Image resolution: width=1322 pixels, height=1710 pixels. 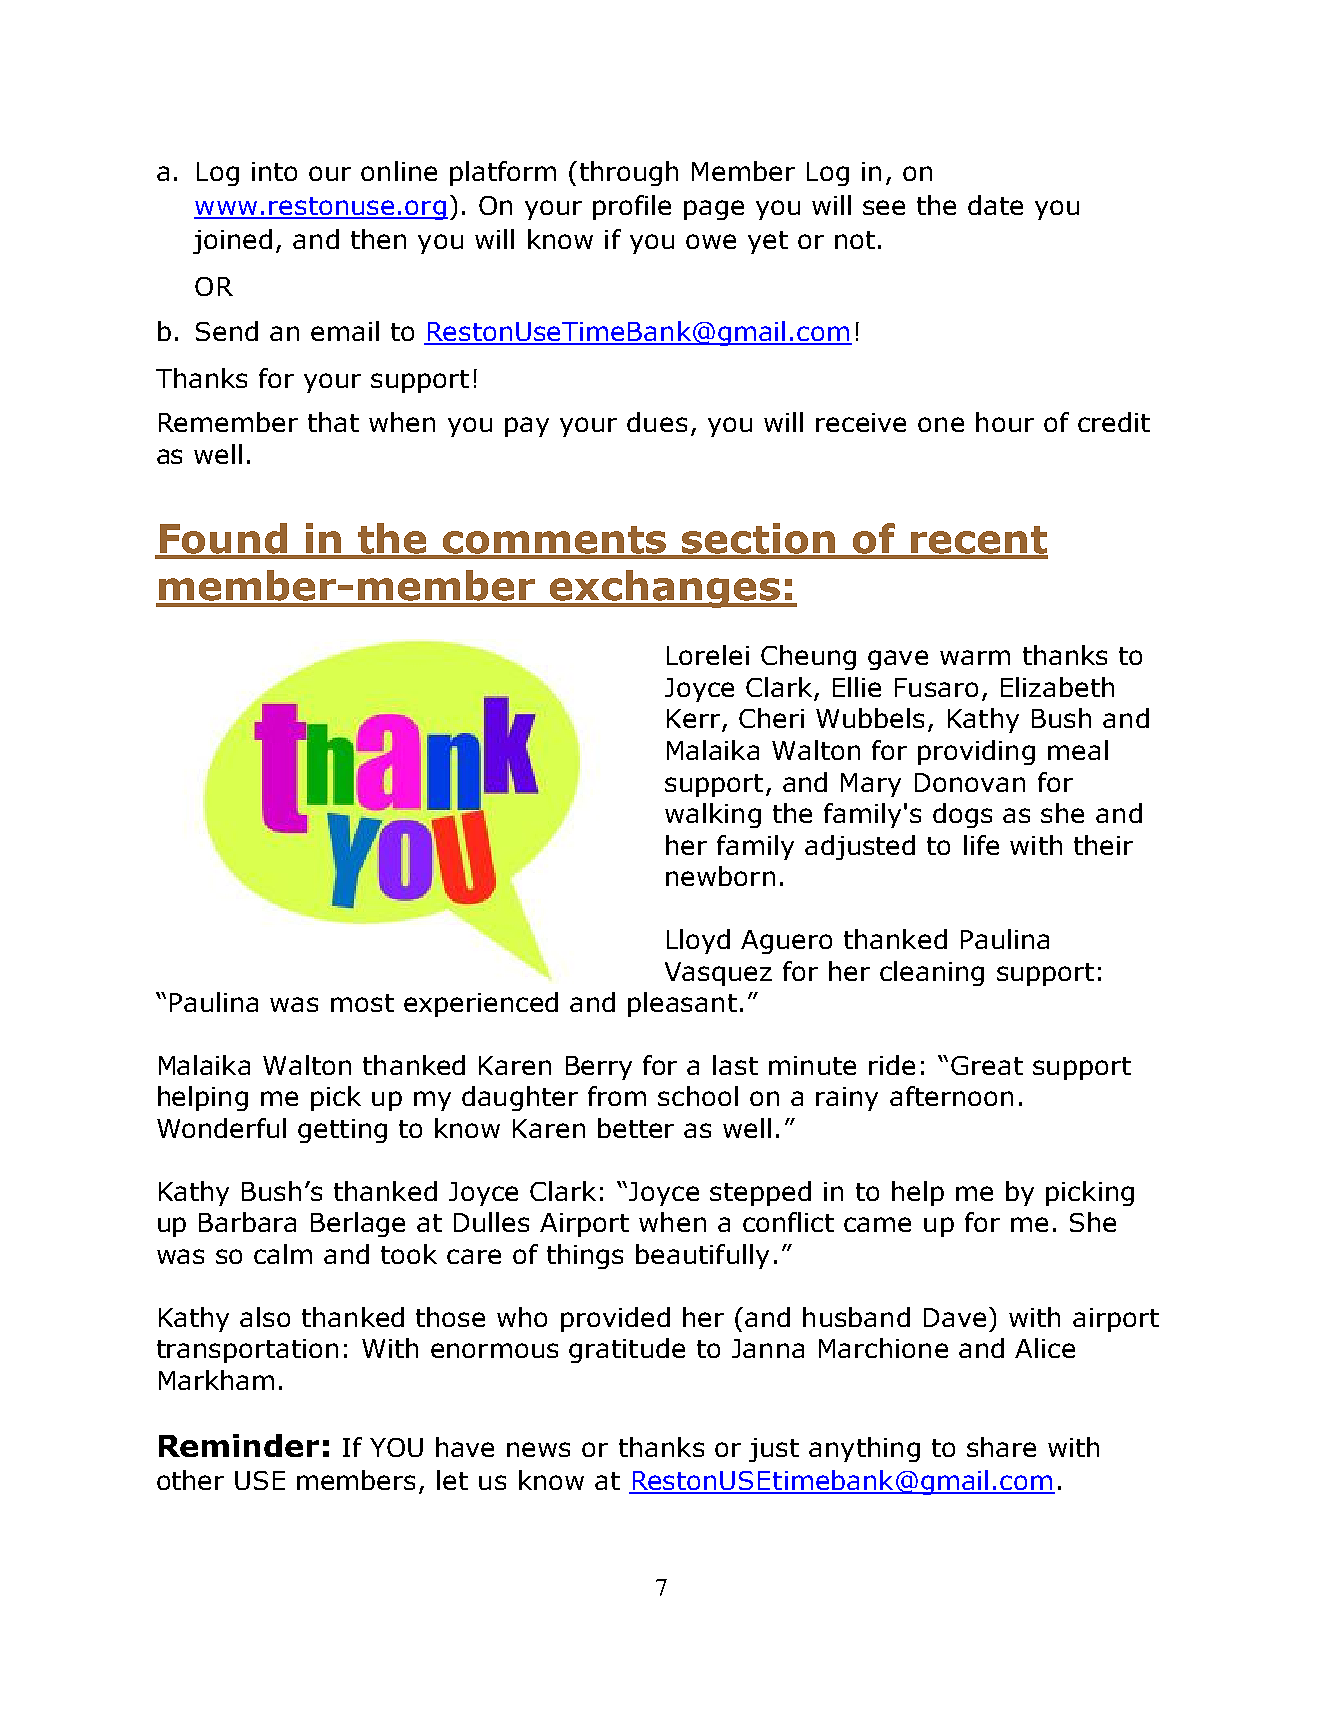 I want to click on share, so click(x=1001, y=1447).
